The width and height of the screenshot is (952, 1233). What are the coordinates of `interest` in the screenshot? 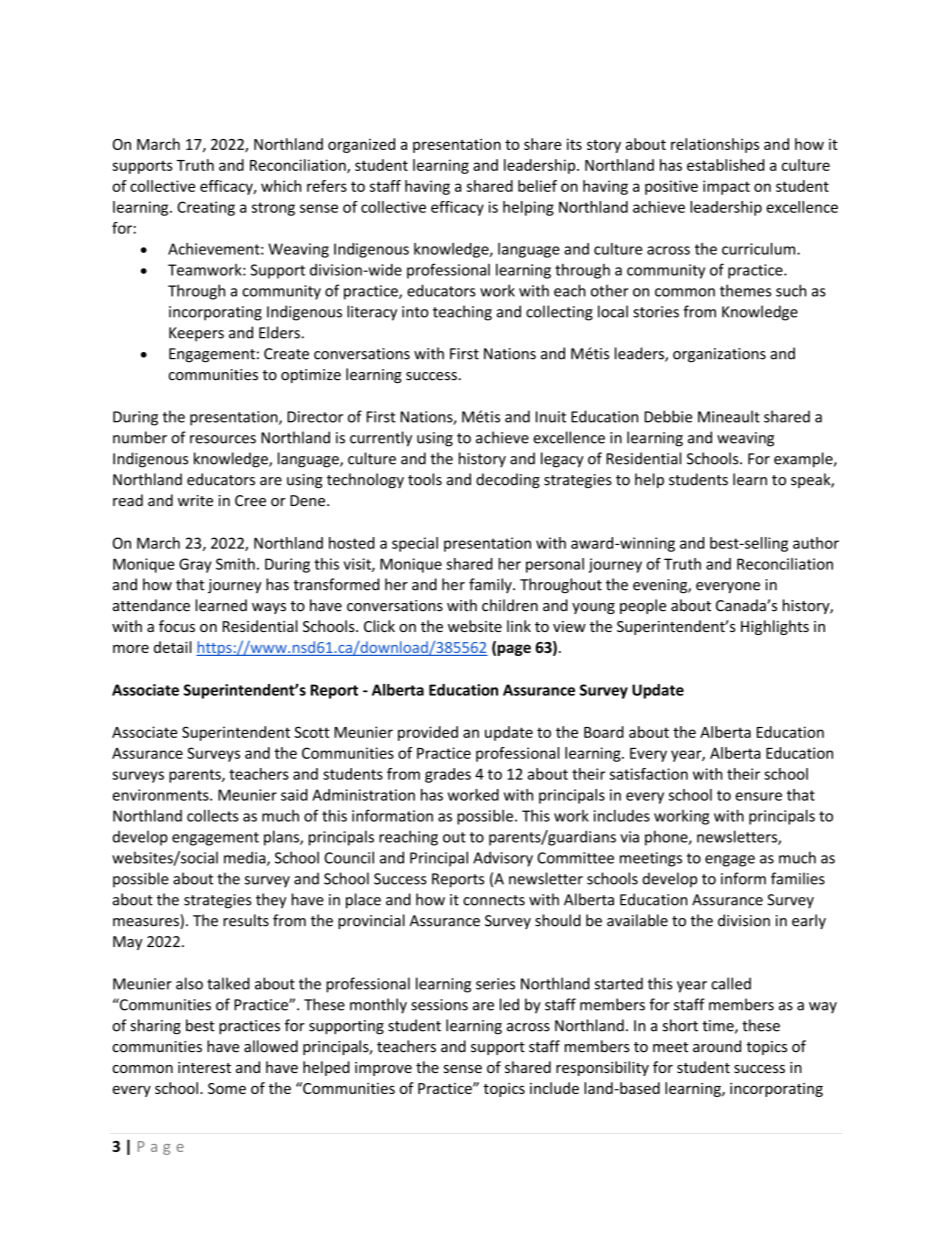 It's located at (204, 1067).
